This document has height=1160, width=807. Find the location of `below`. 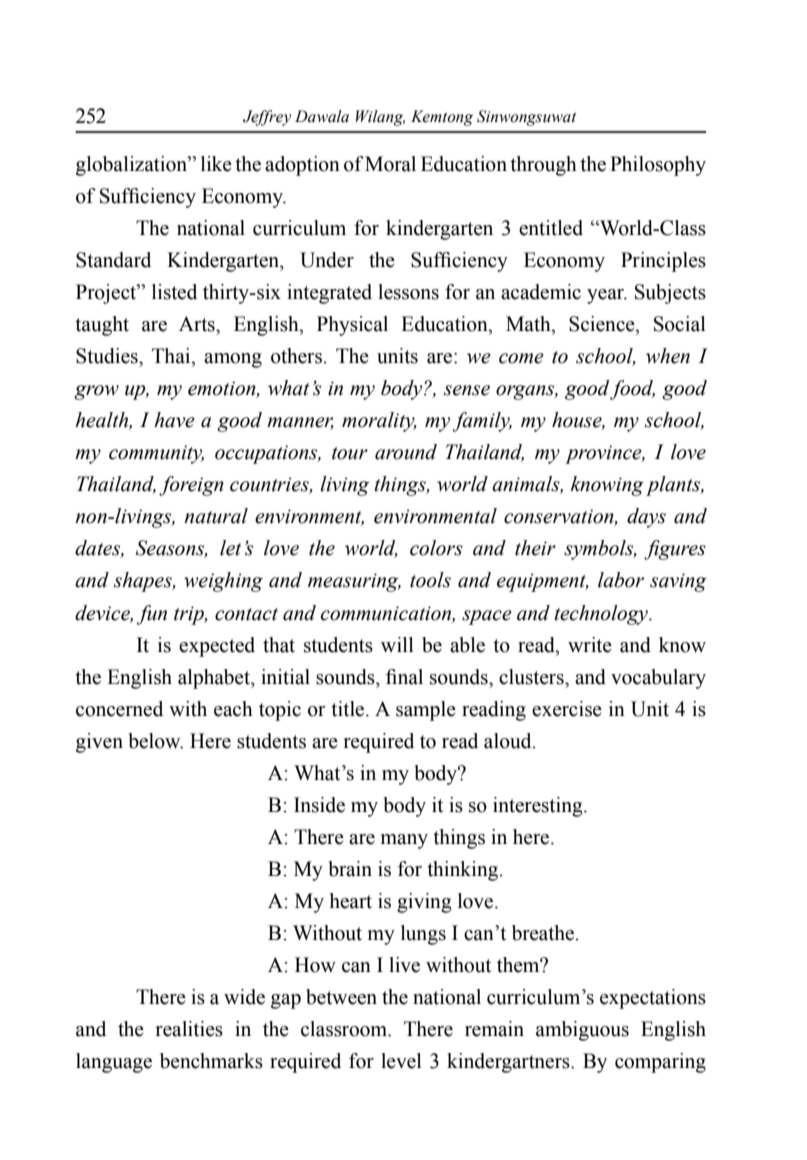

below is located at coordinates (156, 741).
